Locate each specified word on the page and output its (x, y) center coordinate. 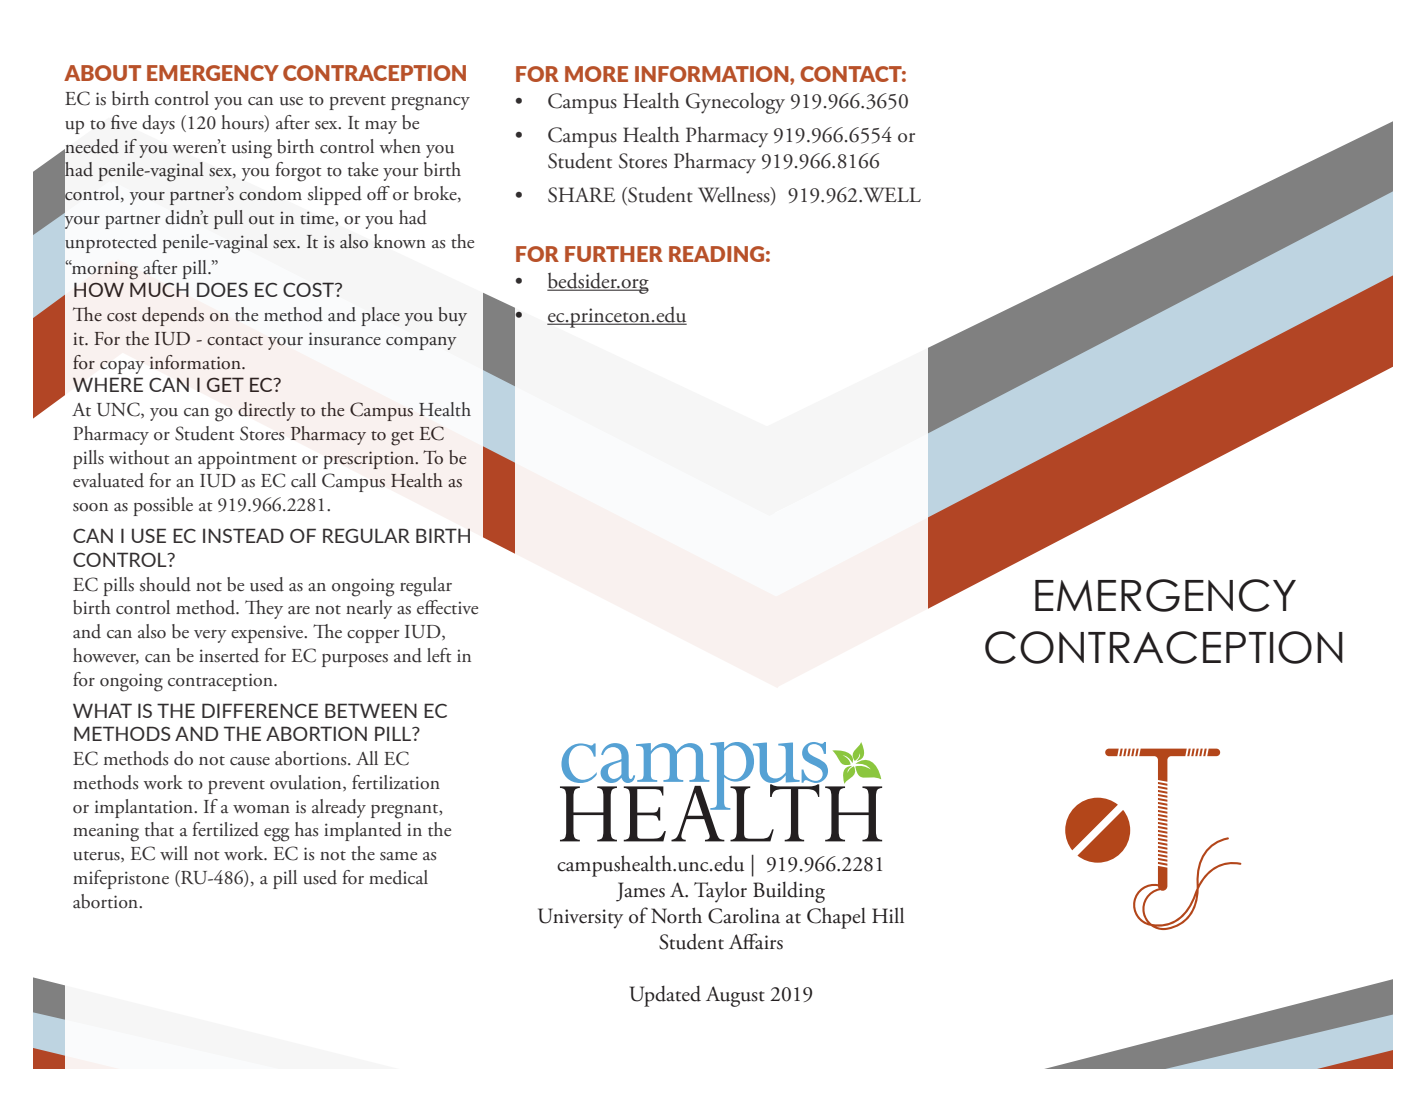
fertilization (396, 782)
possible (163, 506)
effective (447, 607)
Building (789, 892)
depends (173, 316)
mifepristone (121, 879)
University (580, 918)
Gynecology (735, 103)
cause (250, 761)
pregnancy (430, 104)
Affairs (756, 941)
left (439, 655)
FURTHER (614, 254)
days (158, 124)
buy (453, 316)
